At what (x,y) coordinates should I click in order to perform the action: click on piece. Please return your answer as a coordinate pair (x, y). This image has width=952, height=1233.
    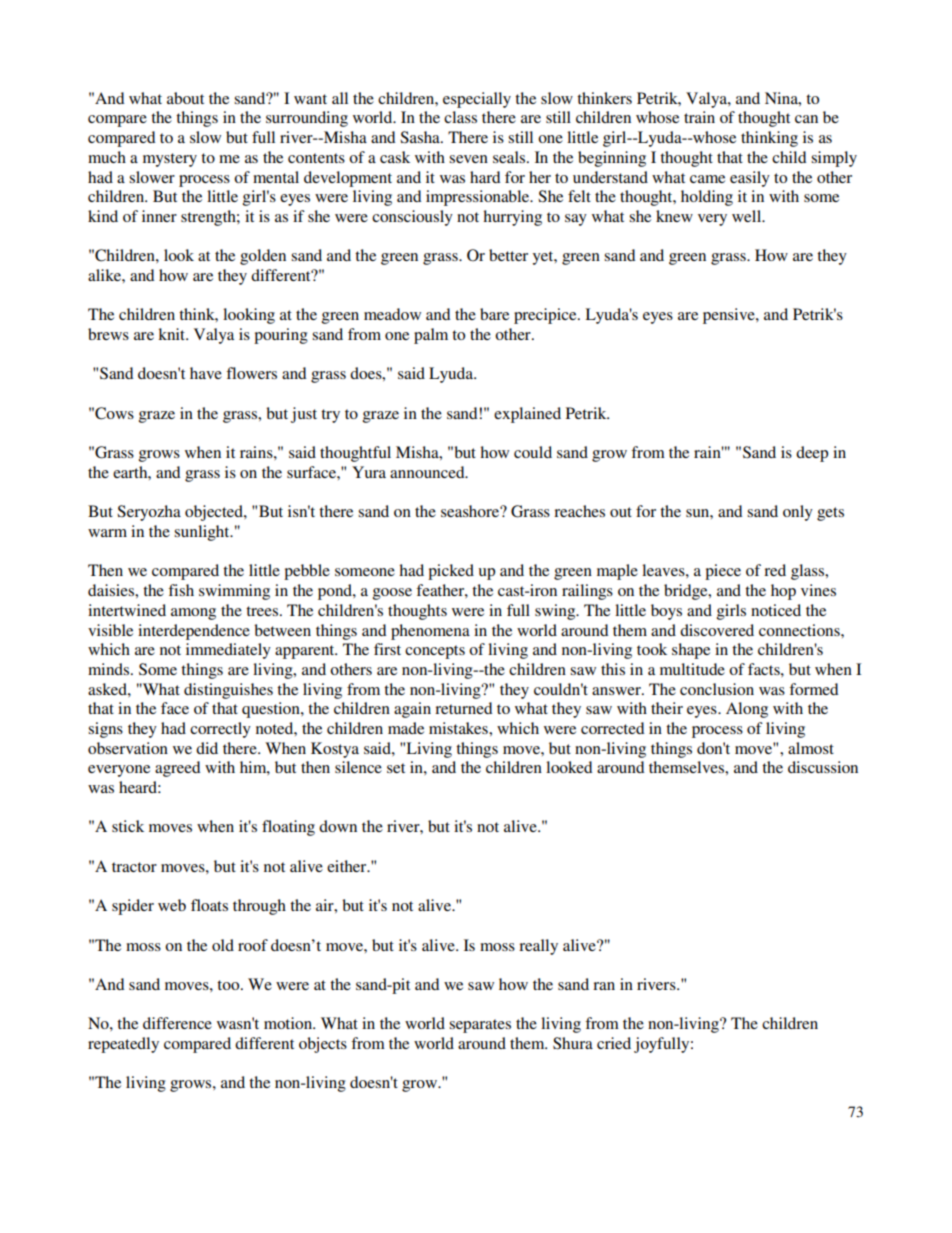
    Looking at the image, I should click on (723, 572).
